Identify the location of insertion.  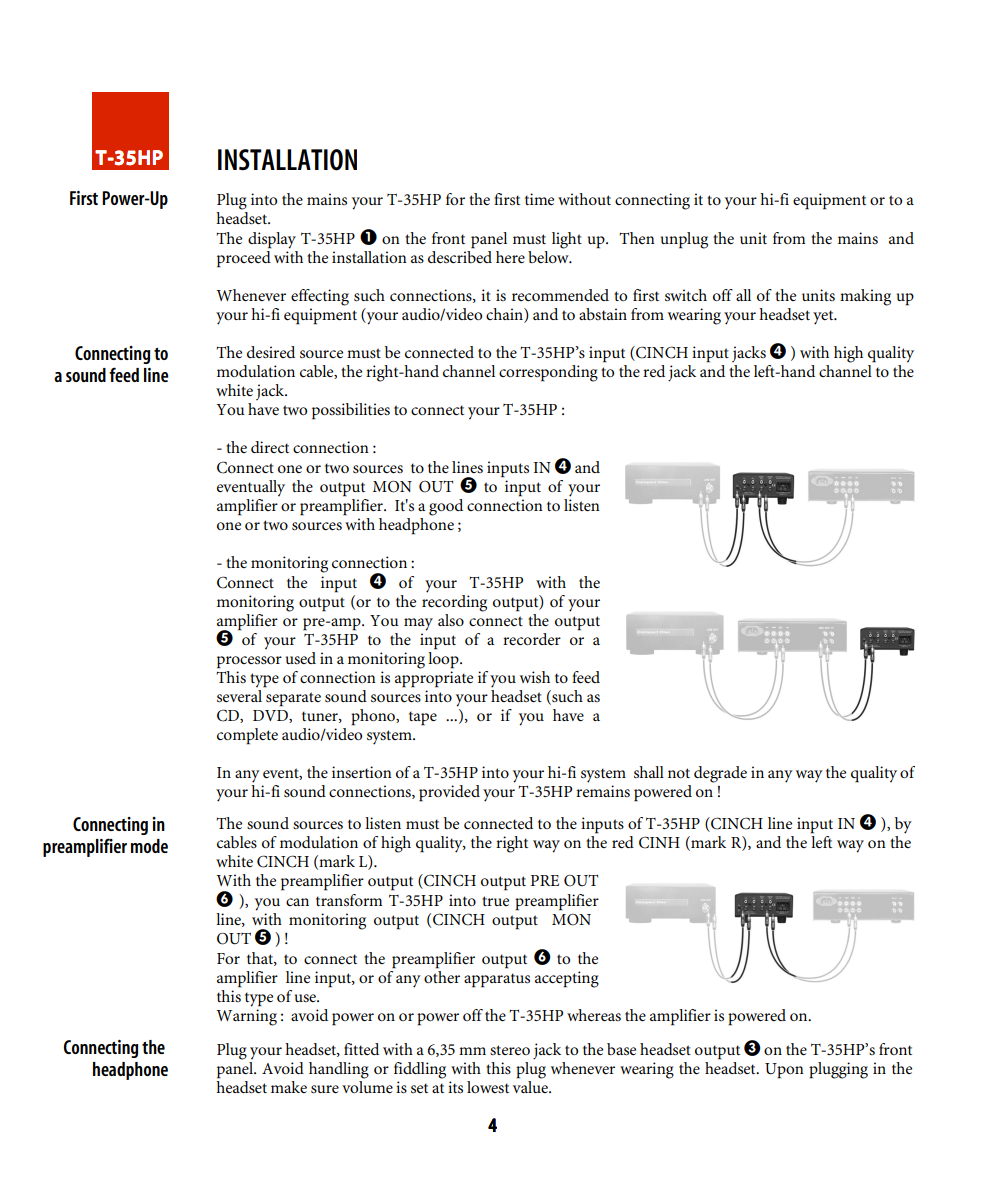
(362, 772).
